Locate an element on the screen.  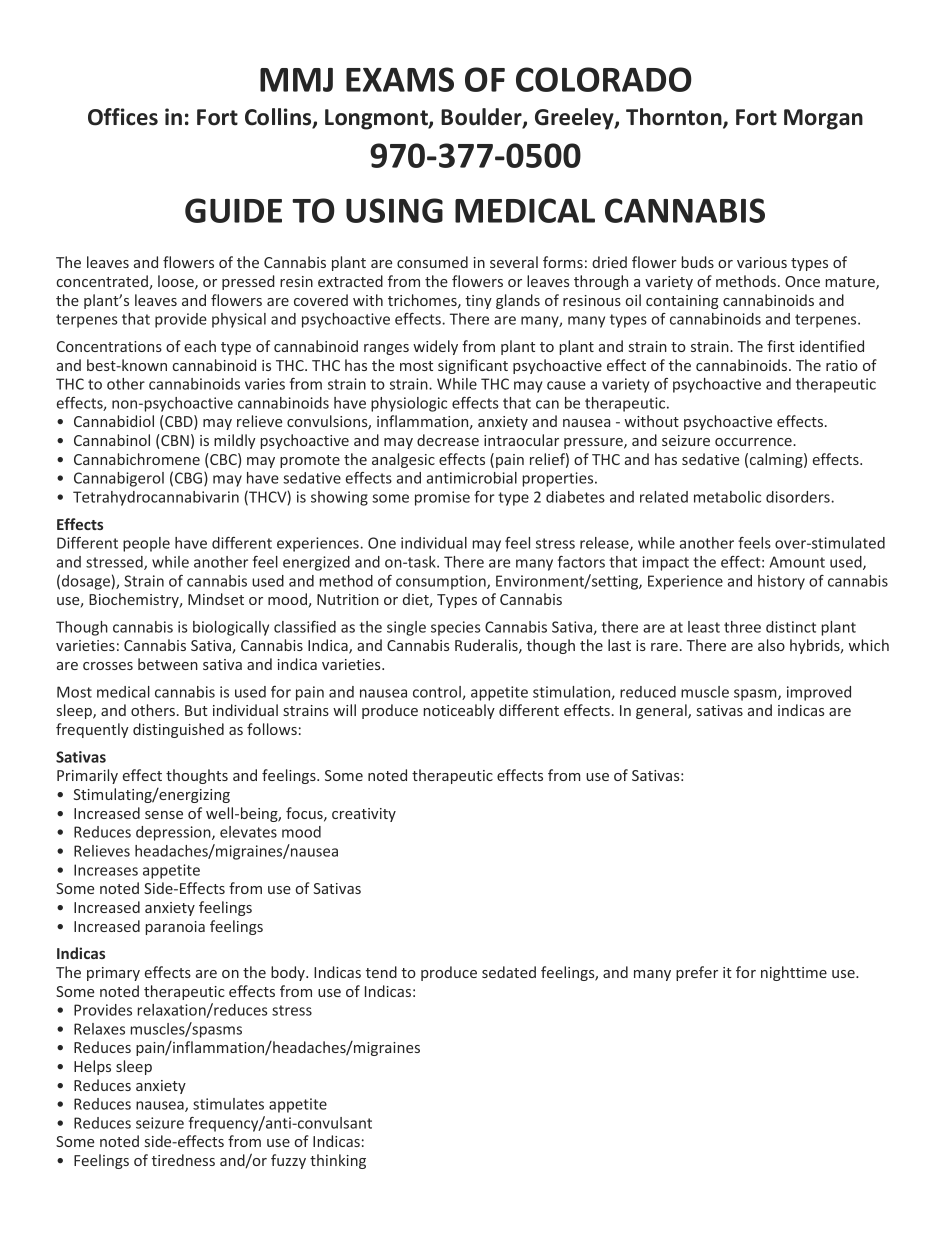
EXAMS is located at coordinates (400, 79).
